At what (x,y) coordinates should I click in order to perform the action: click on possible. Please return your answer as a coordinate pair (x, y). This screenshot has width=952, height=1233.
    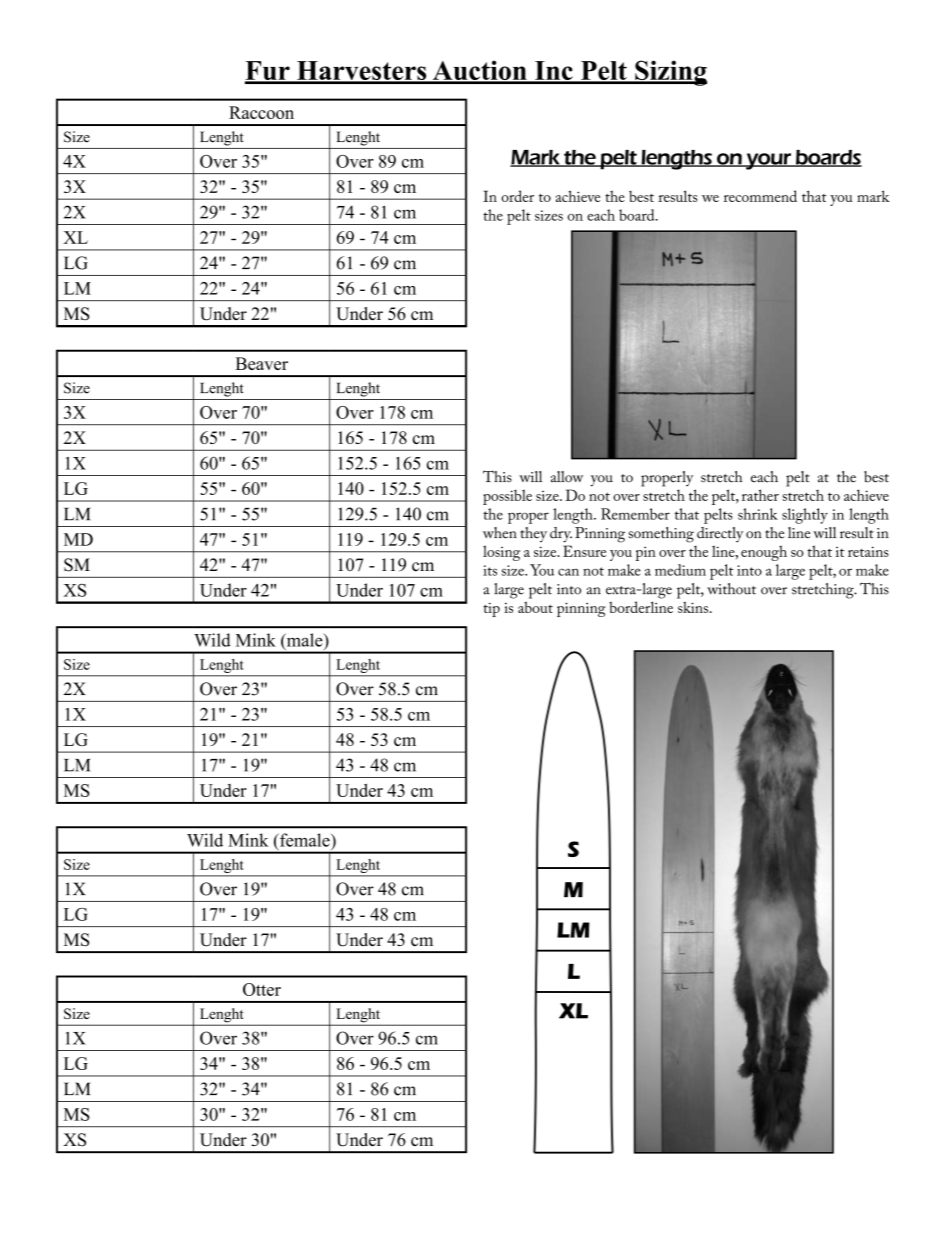
    Looking at the image, I should click on (507, 497).
